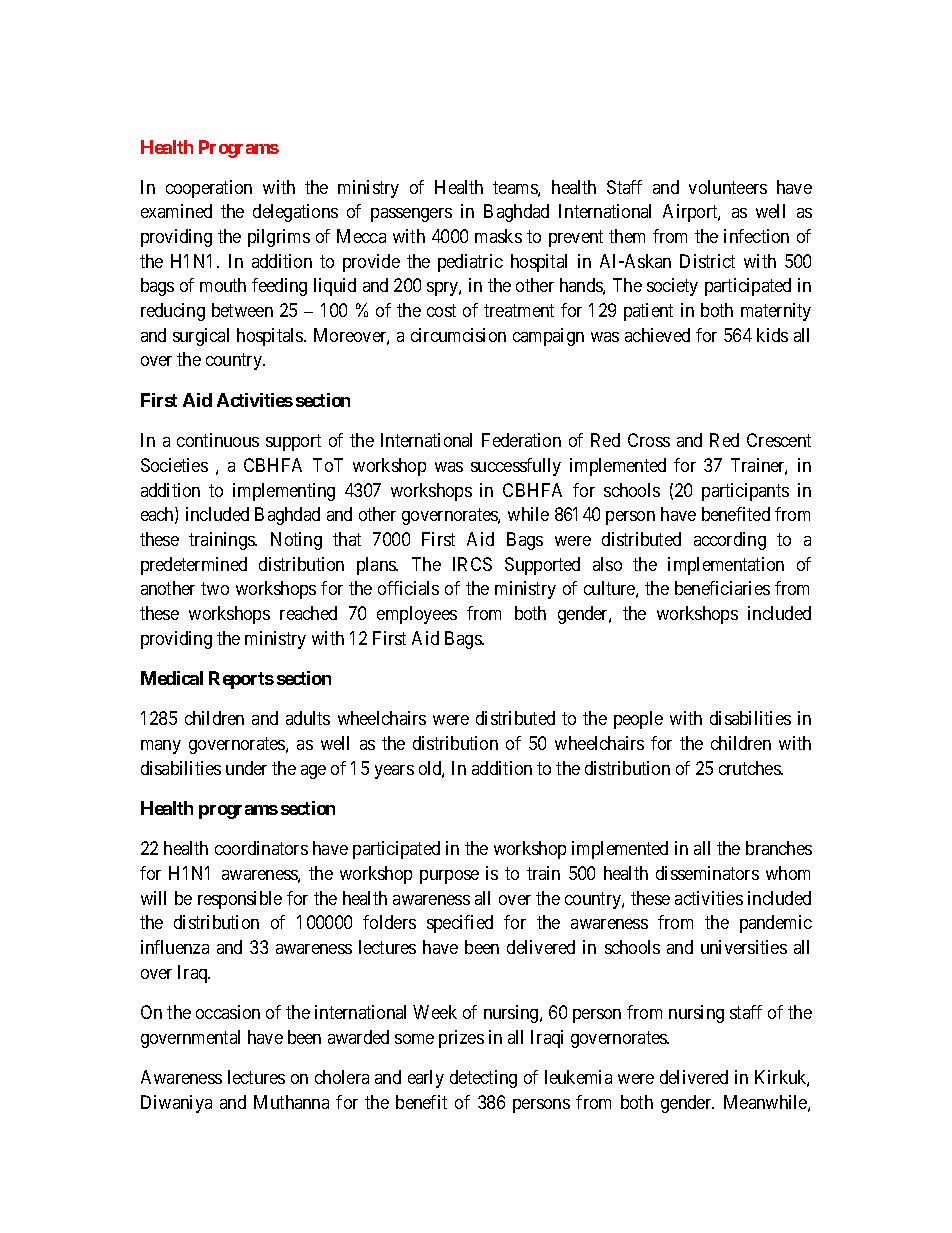 This screenshot has width=952, height=1233. What do you see at coordinates (241, 680) in the screenshot?
I see `Reports` at bounding box center [241, 680].
